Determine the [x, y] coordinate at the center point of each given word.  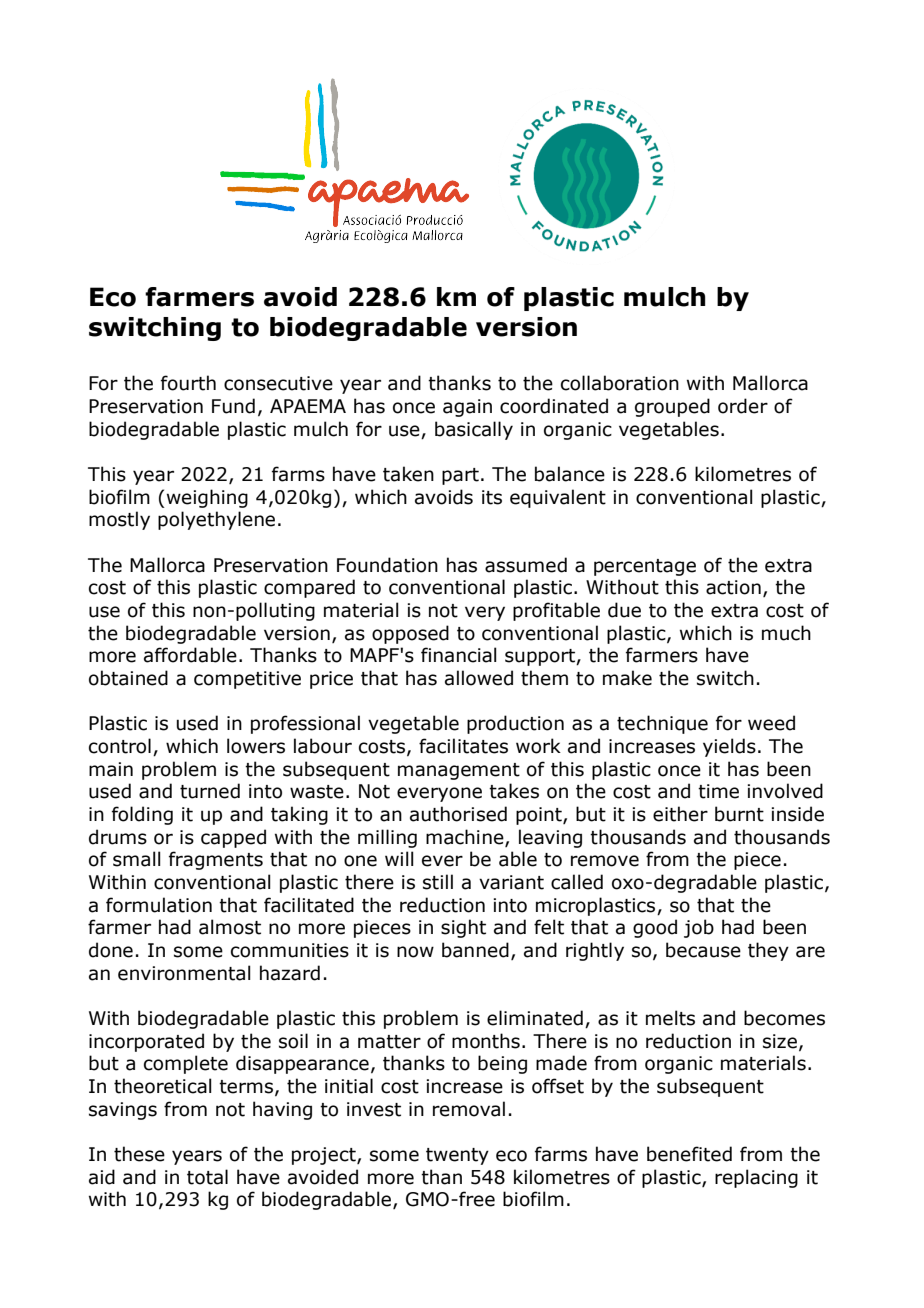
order [743, 406]
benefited [689, 1154]
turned [210, 791]
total [207, 1177]
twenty [457, 1156]
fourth [188, 383]
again [467, 408]
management [459, 771]
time [718, 791]
